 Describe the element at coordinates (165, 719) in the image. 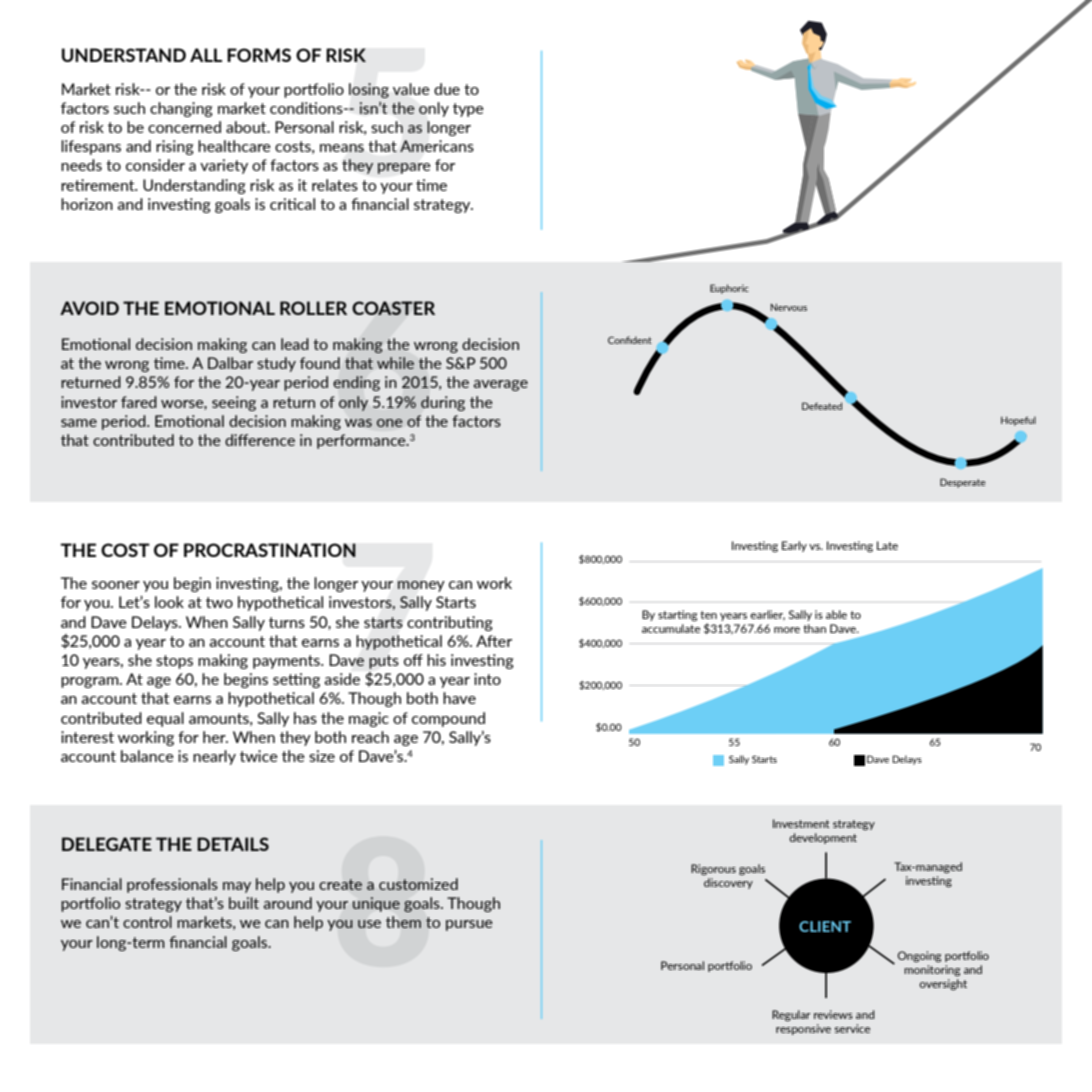

I see `equal` at that location.
